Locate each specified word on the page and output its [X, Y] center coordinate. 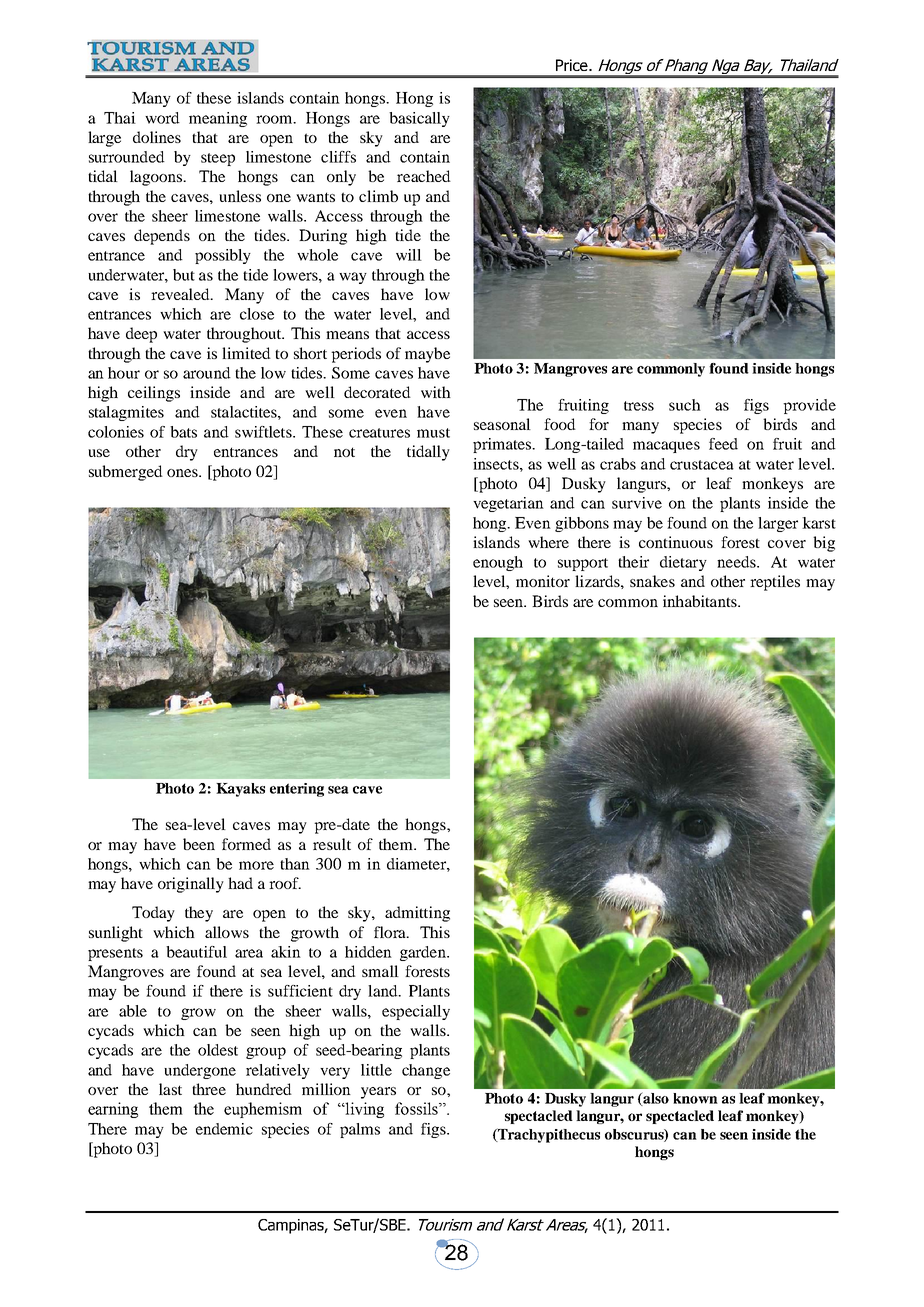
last [170, 1089]
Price [573, 65]
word [162, 118]
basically [419, 119]
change [426, 1071]
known [695, 1098]
